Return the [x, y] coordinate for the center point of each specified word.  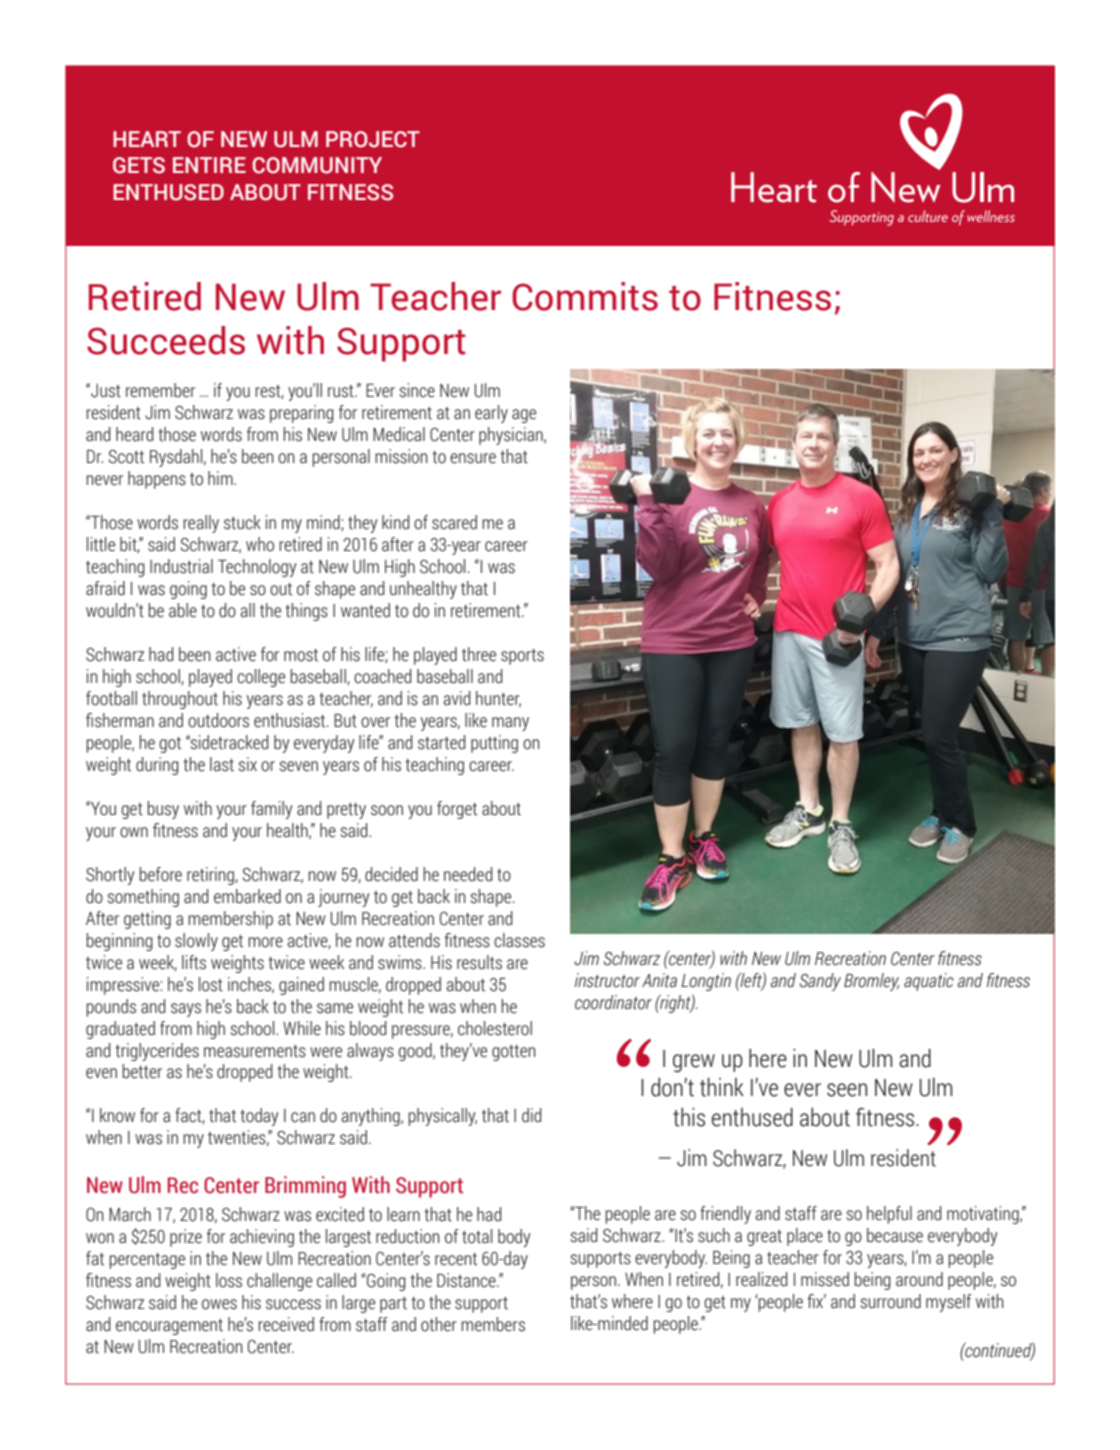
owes [219, 1304]
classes [519, 940]
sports [522, 657]
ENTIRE [209, 165]
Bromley [871, 982]
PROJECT [373, 139]
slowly [196, 942]
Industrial [181, 566]
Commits [585, 296]
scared [454, 522]
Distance [467, 1280]
